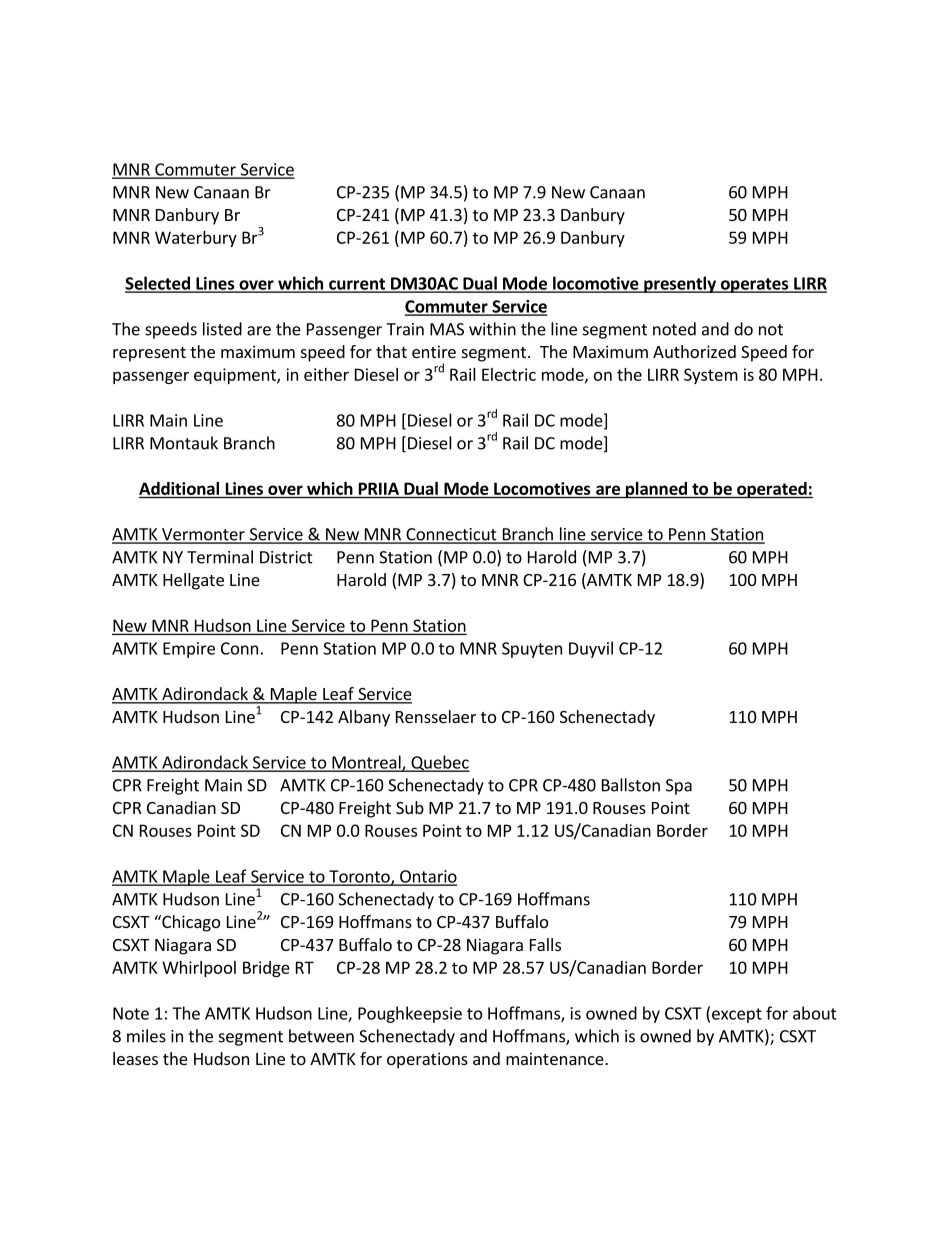  Describe the element at coordinates (492, 329) in the image. I see `within` at that location.
